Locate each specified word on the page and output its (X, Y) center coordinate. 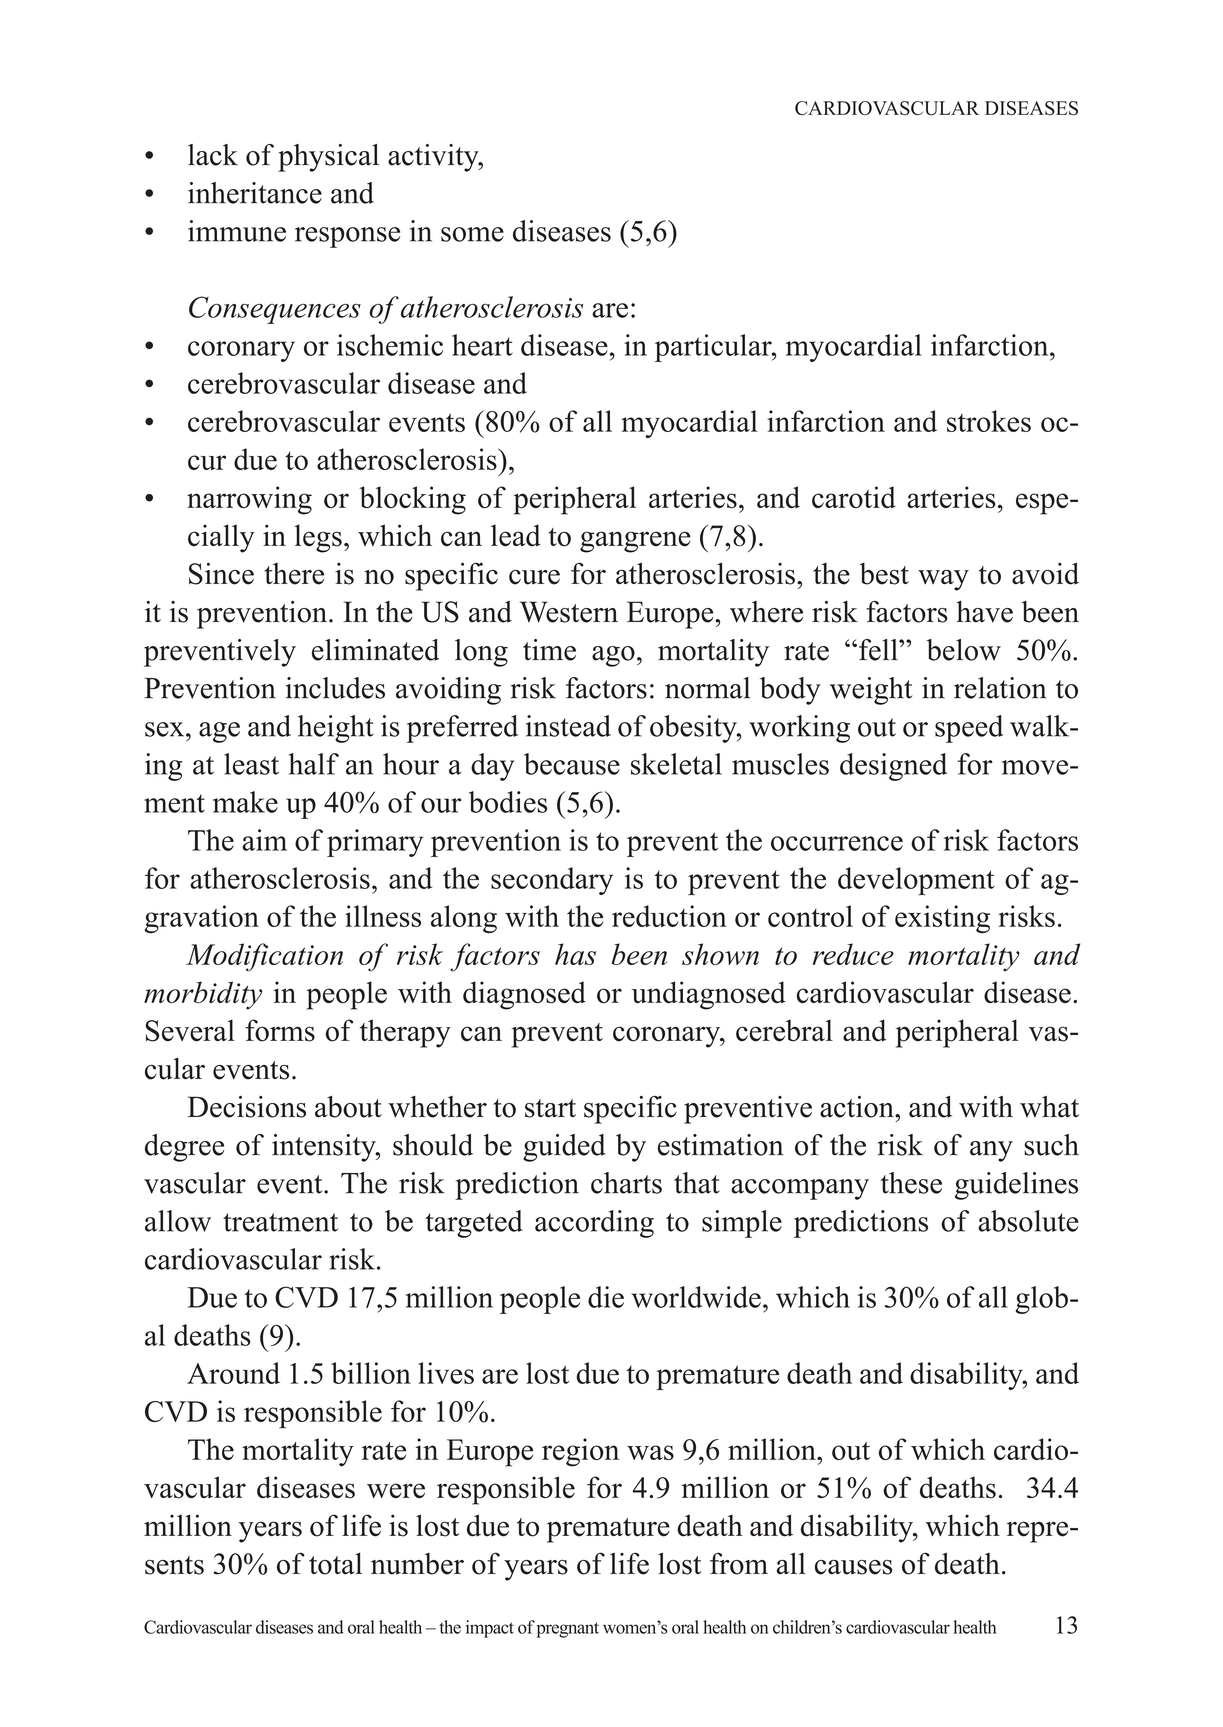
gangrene (635, 542)
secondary (552, 881)
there (294, 574)
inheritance (255, 193)
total (335, 1564)
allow (178, 1221)
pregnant (567, 1630)
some (472, 234)
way (943, 580)
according (594, 1224)
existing (942, 919)
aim (264, 840)
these (911, 1183)
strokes (989, 421)
